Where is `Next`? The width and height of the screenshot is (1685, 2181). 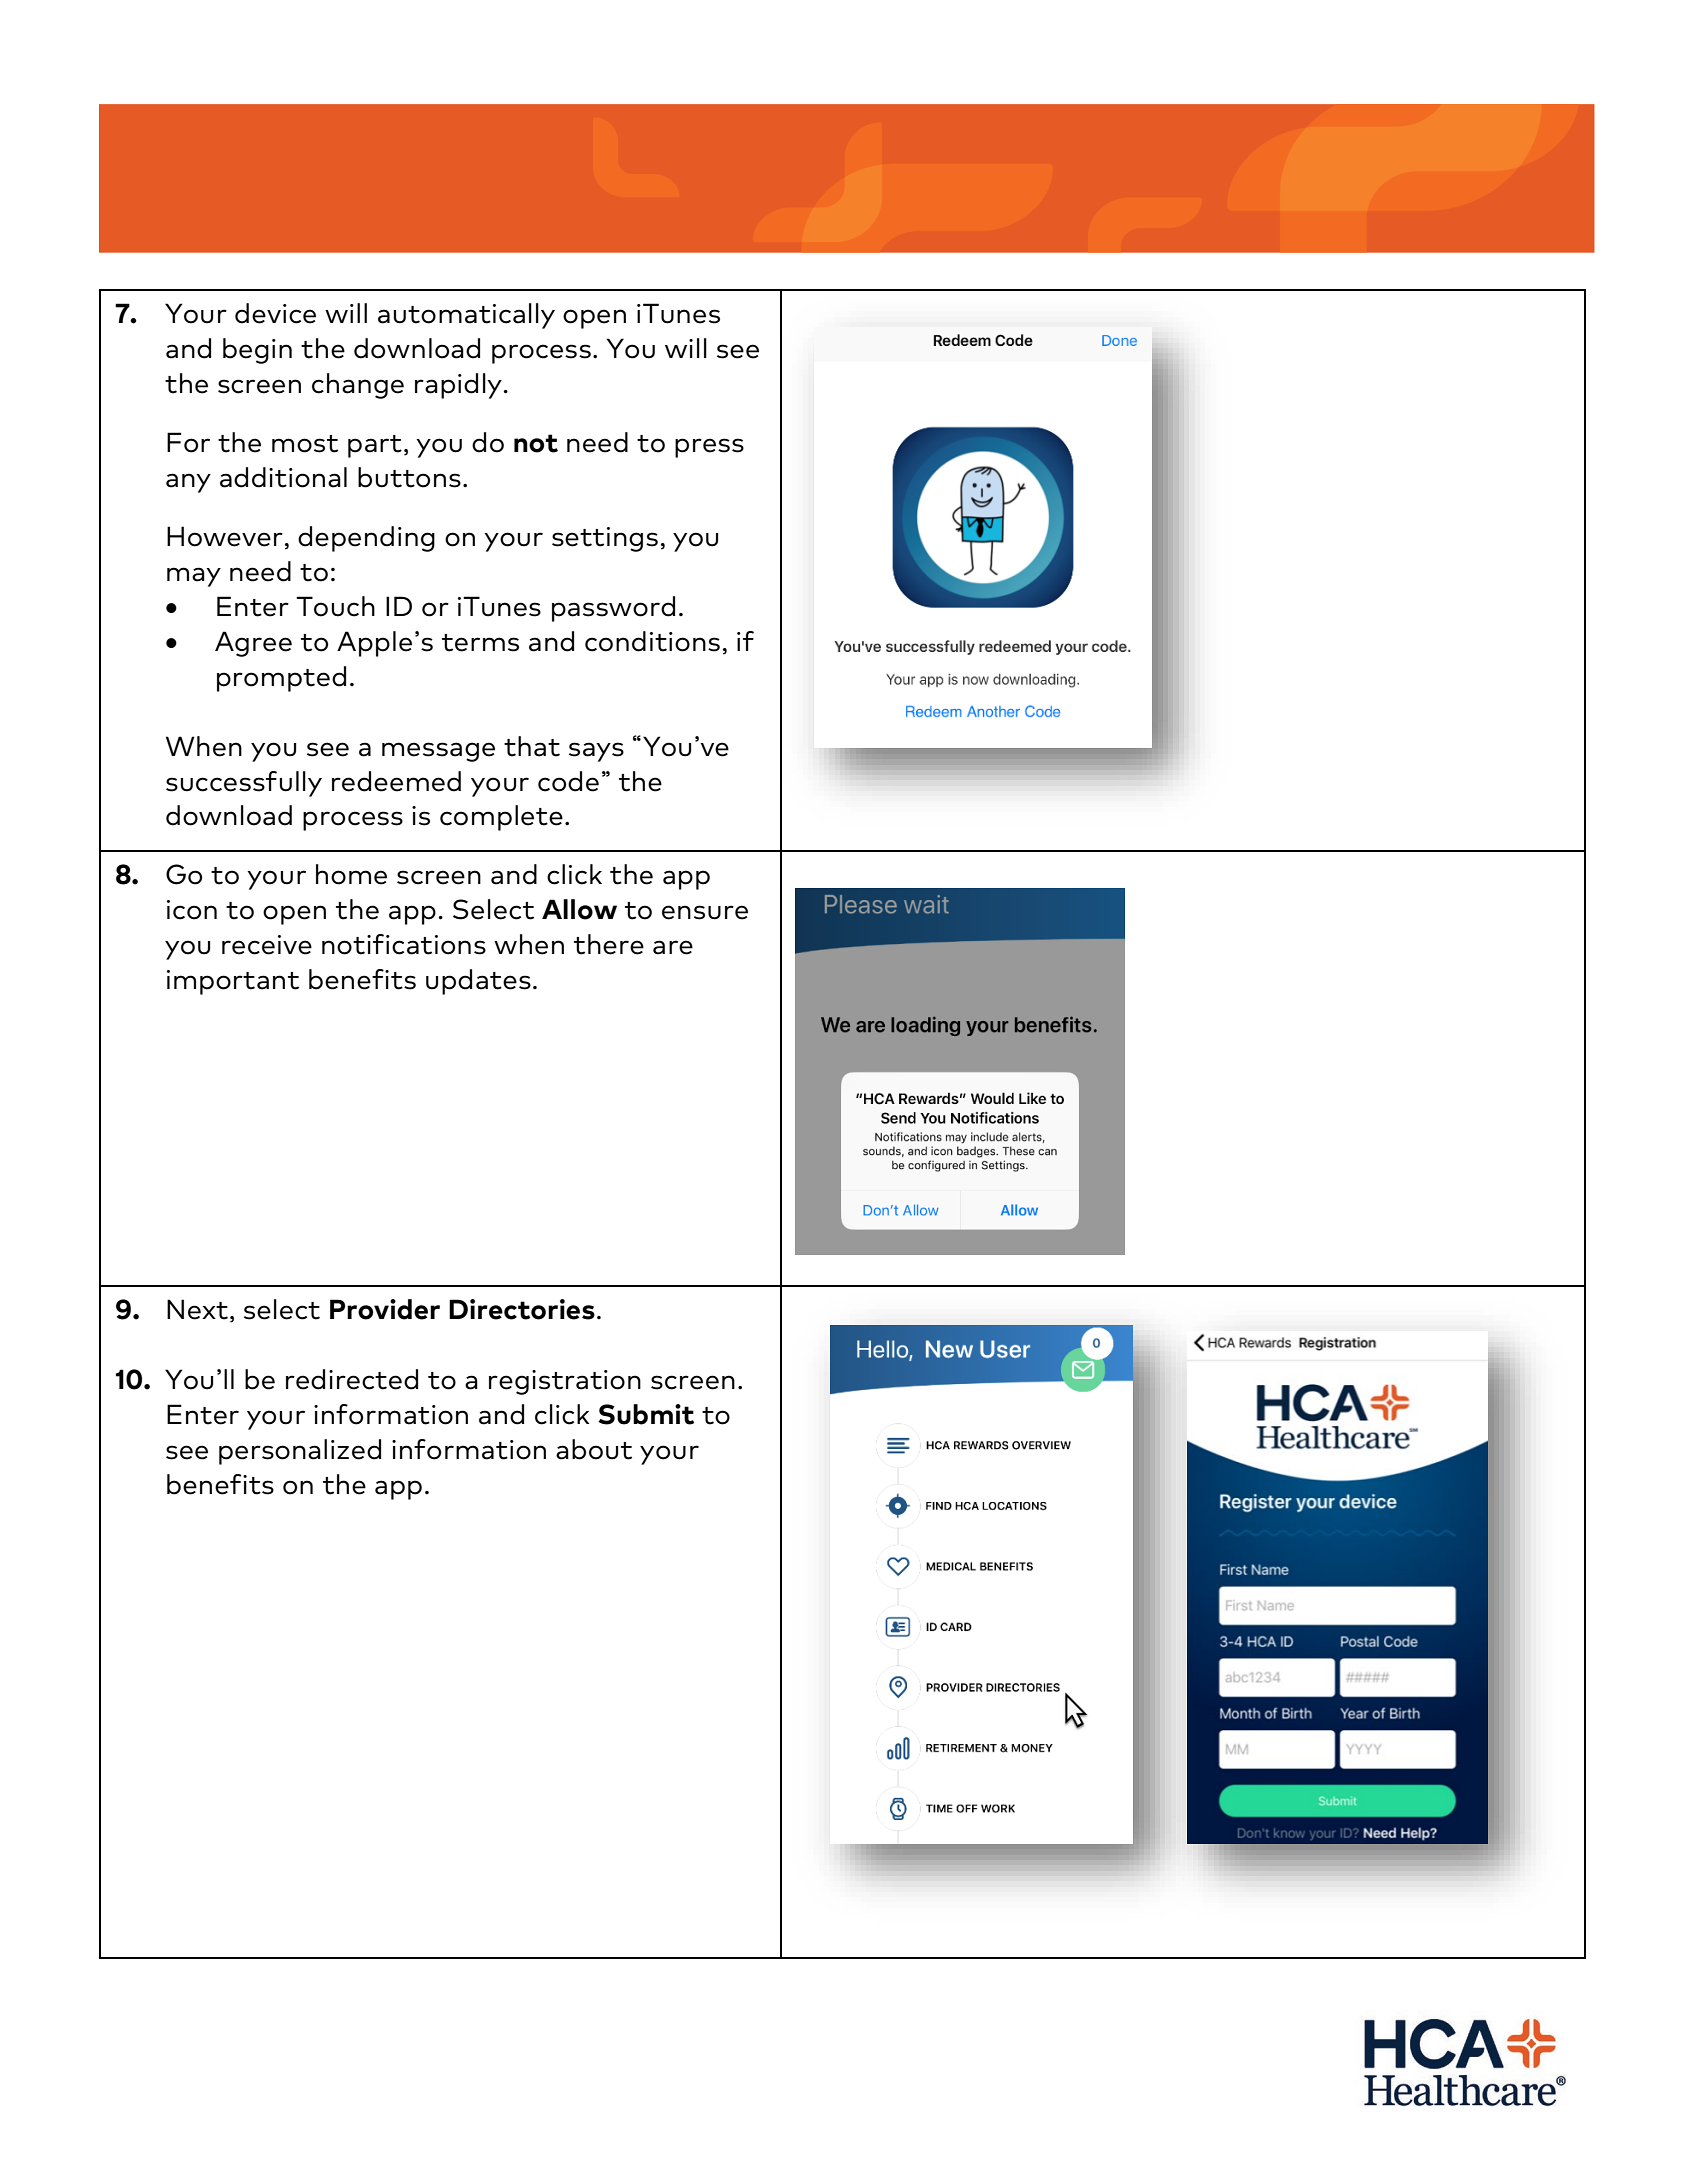
Next is located at coordinates (197, 1309).
